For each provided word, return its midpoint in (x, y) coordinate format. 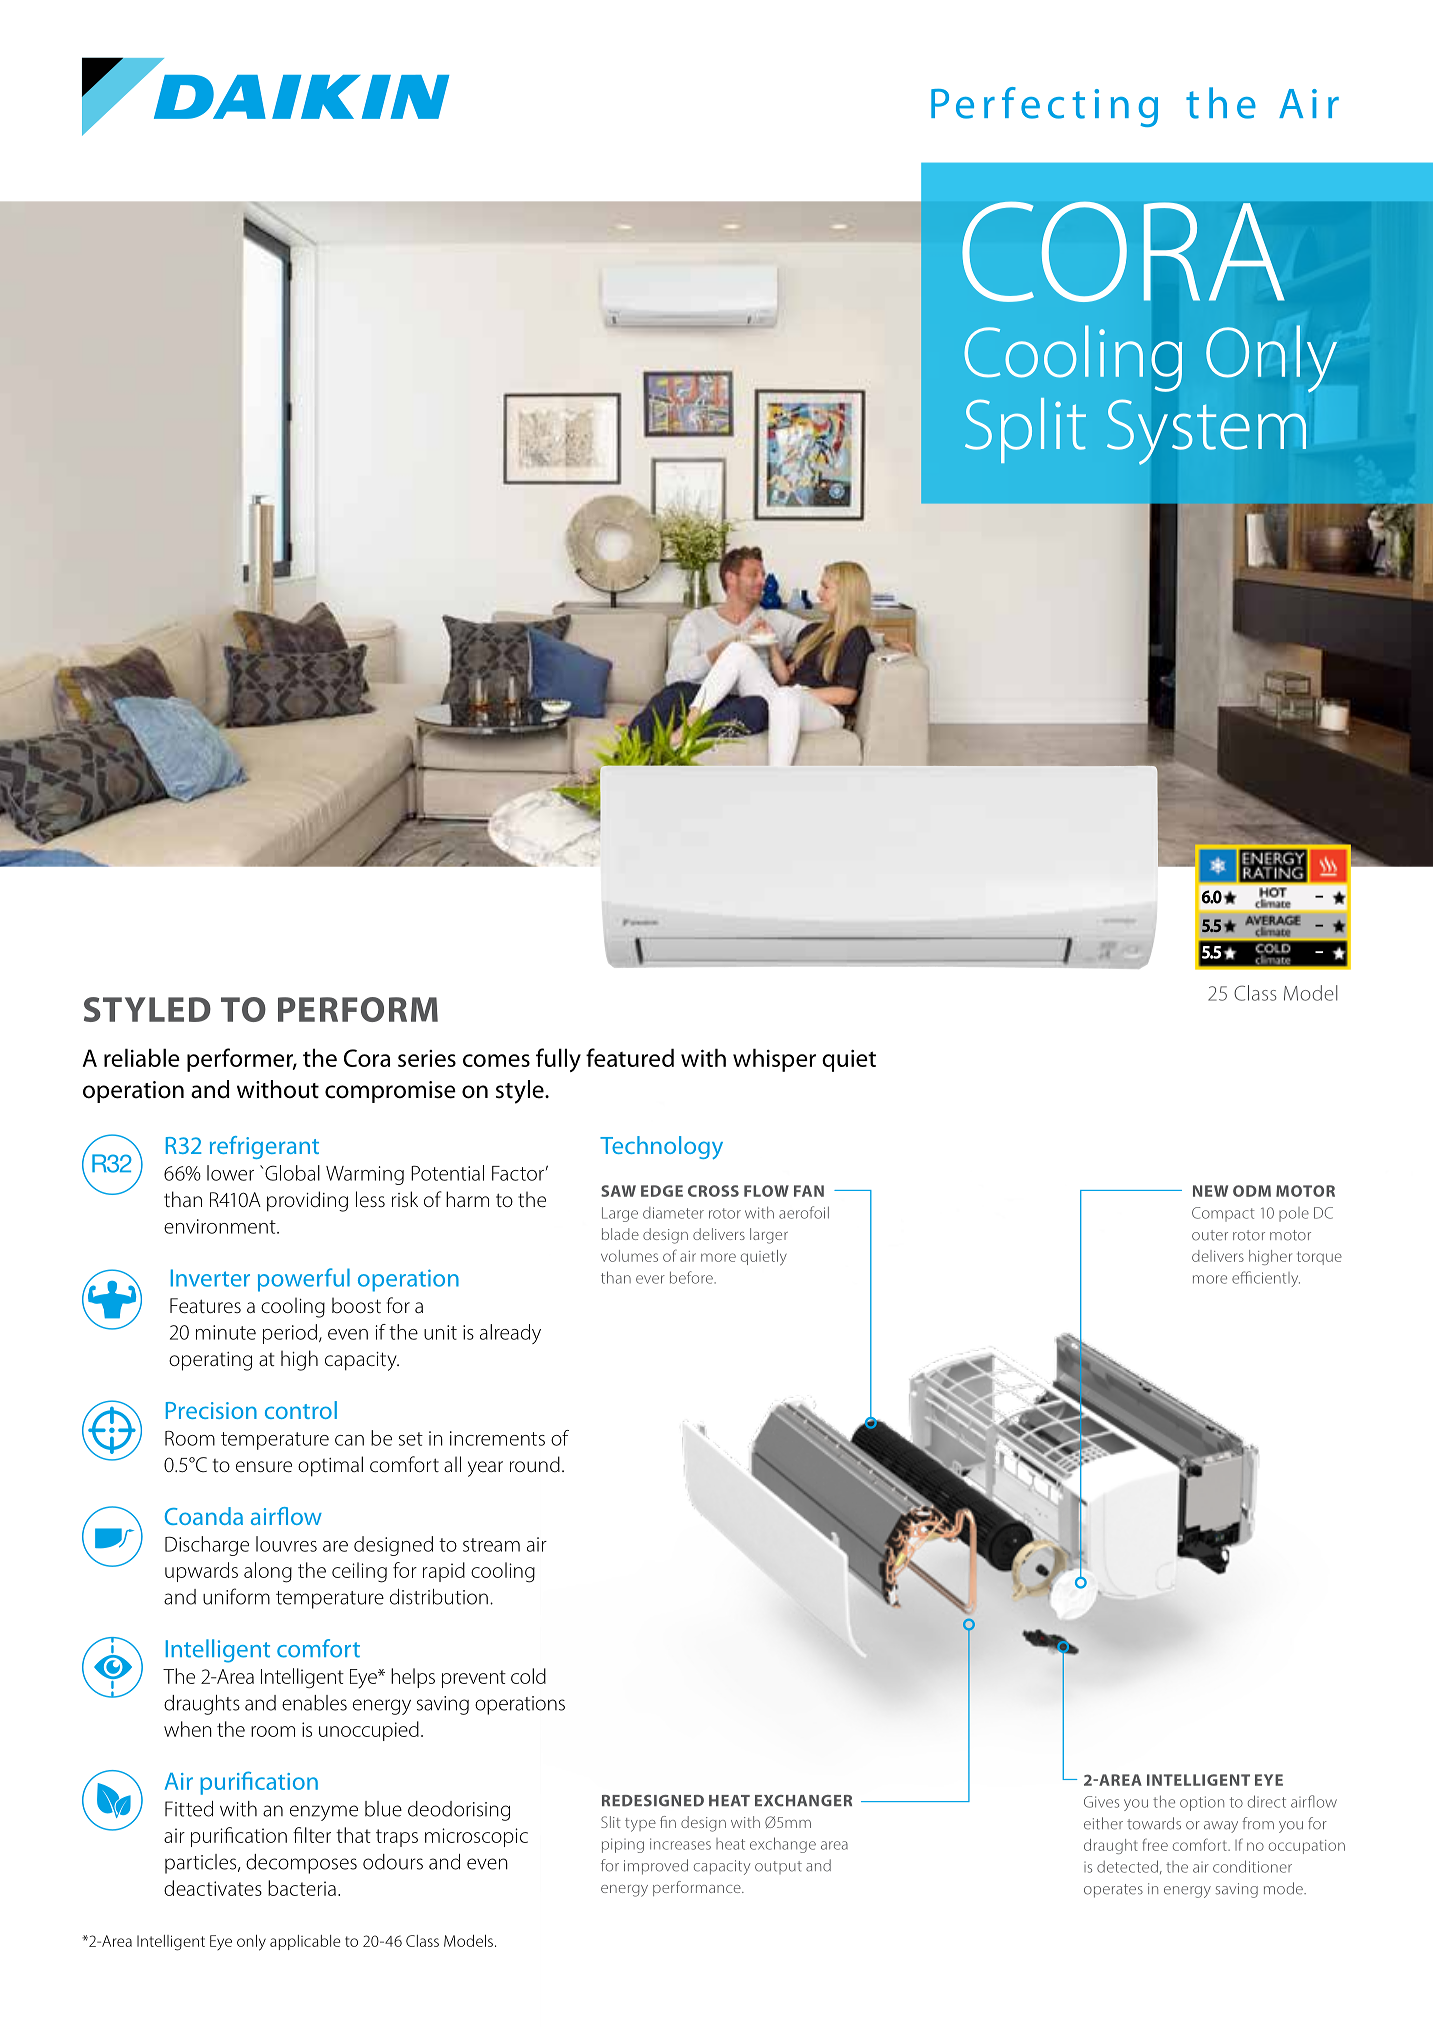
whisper (774, 1060)
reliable (142, 1057)
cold (528, 1676)
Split (1025, 430)
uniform (236, 1596)
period (290, 1334)
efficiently (1266, 1279)
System (1206, 432)
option (1202, 1803)
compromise (390, 1092)
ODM (1252, 1191)
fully (558, 1060)
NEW (1210, 1191)
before (692, 1277)
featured (630, 1057)
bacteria (302, 1888)
